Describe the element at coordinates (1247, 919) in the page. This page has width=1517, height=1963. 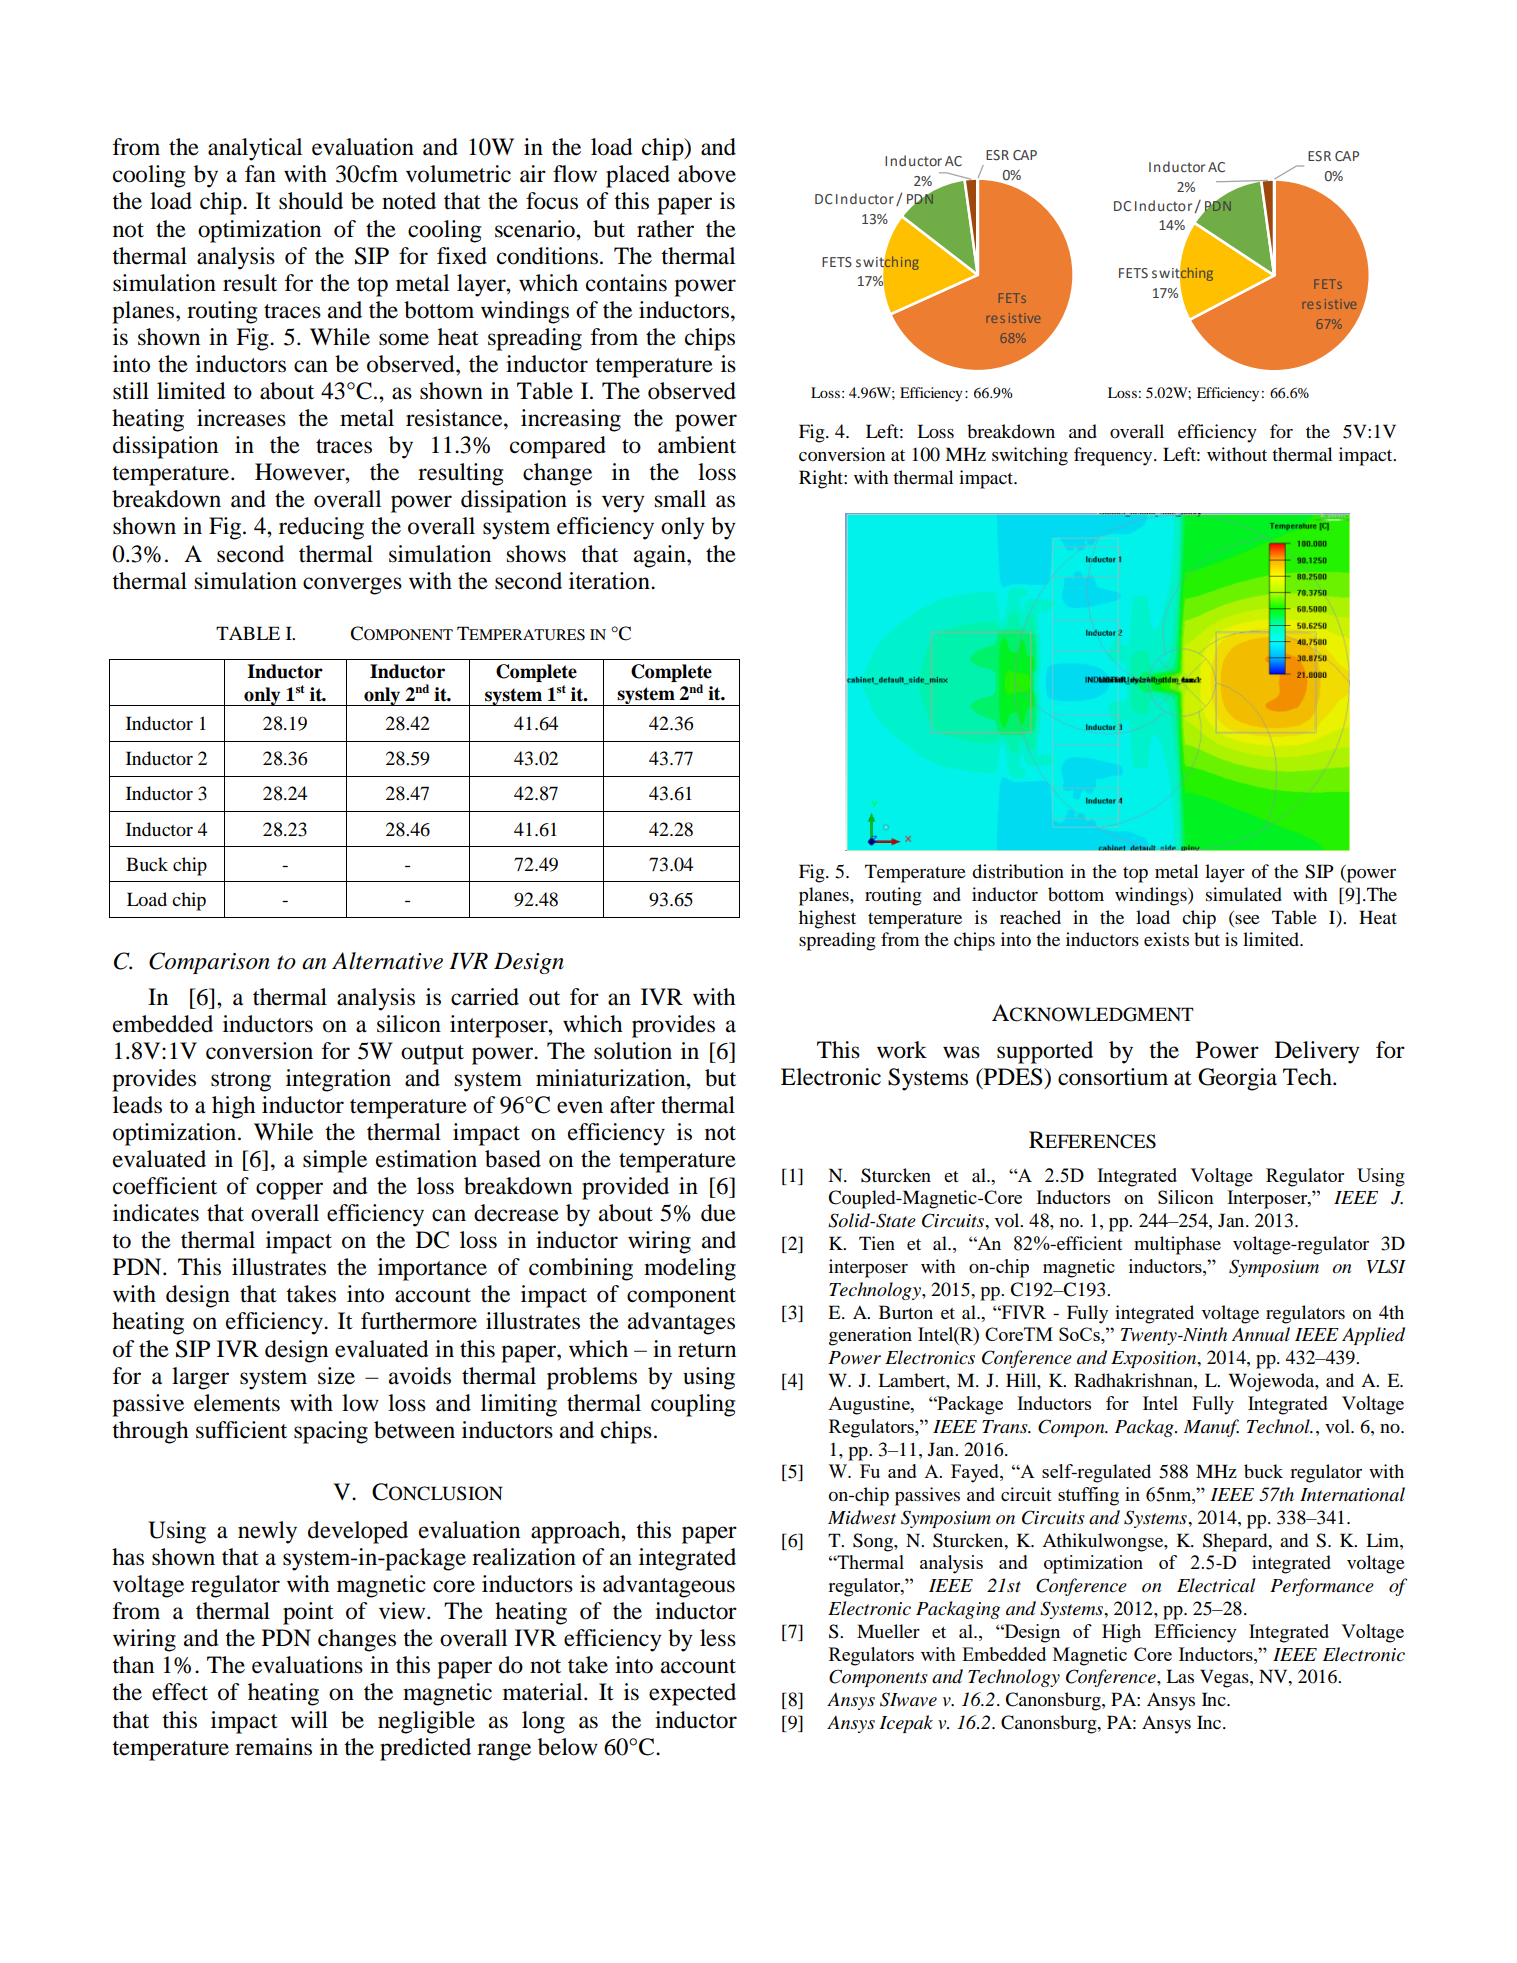
I see `see` at that location.
